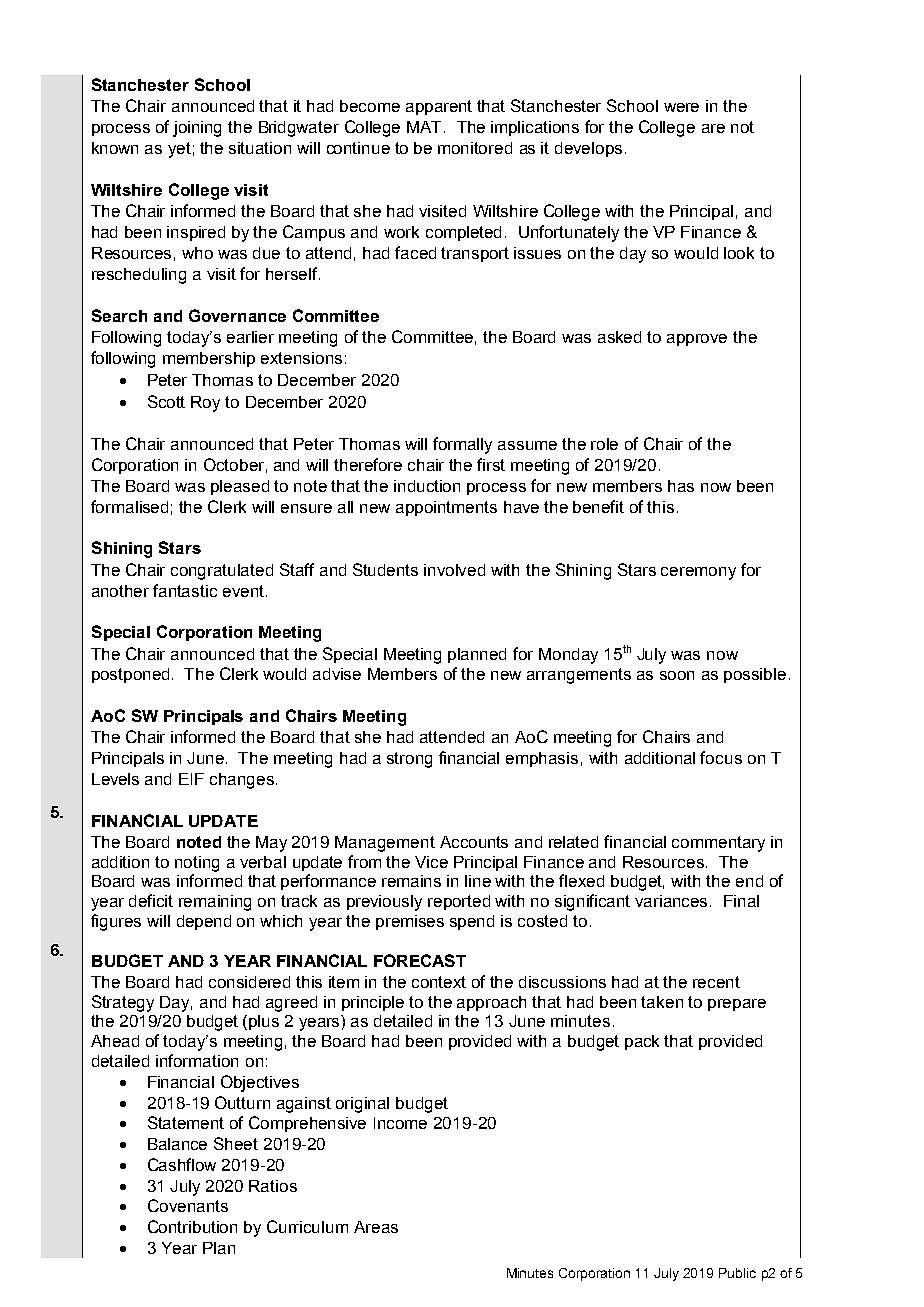  I want to click on postponed, so click(130, 675).
